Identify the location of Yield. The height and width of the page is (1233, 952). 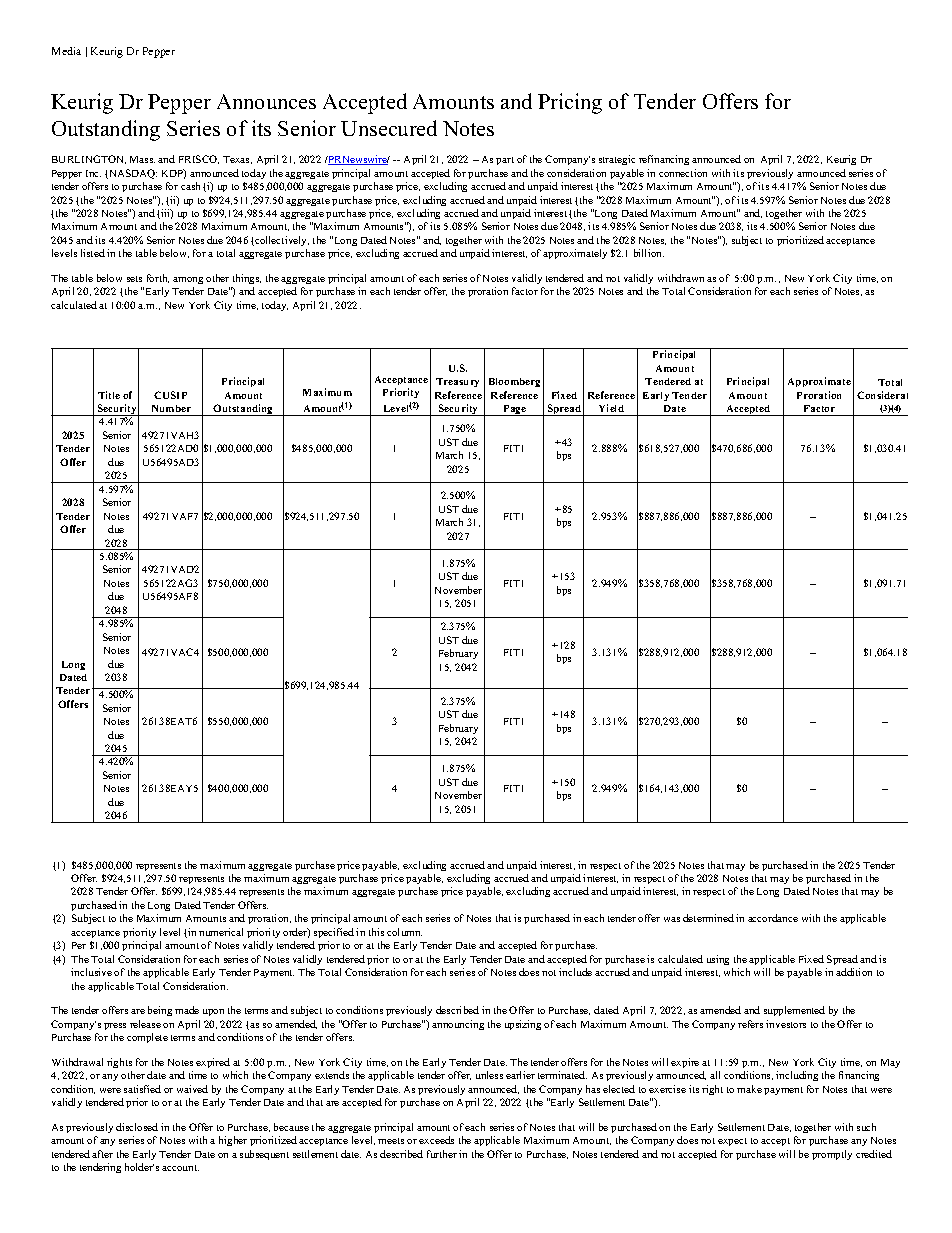
(611, 408).
